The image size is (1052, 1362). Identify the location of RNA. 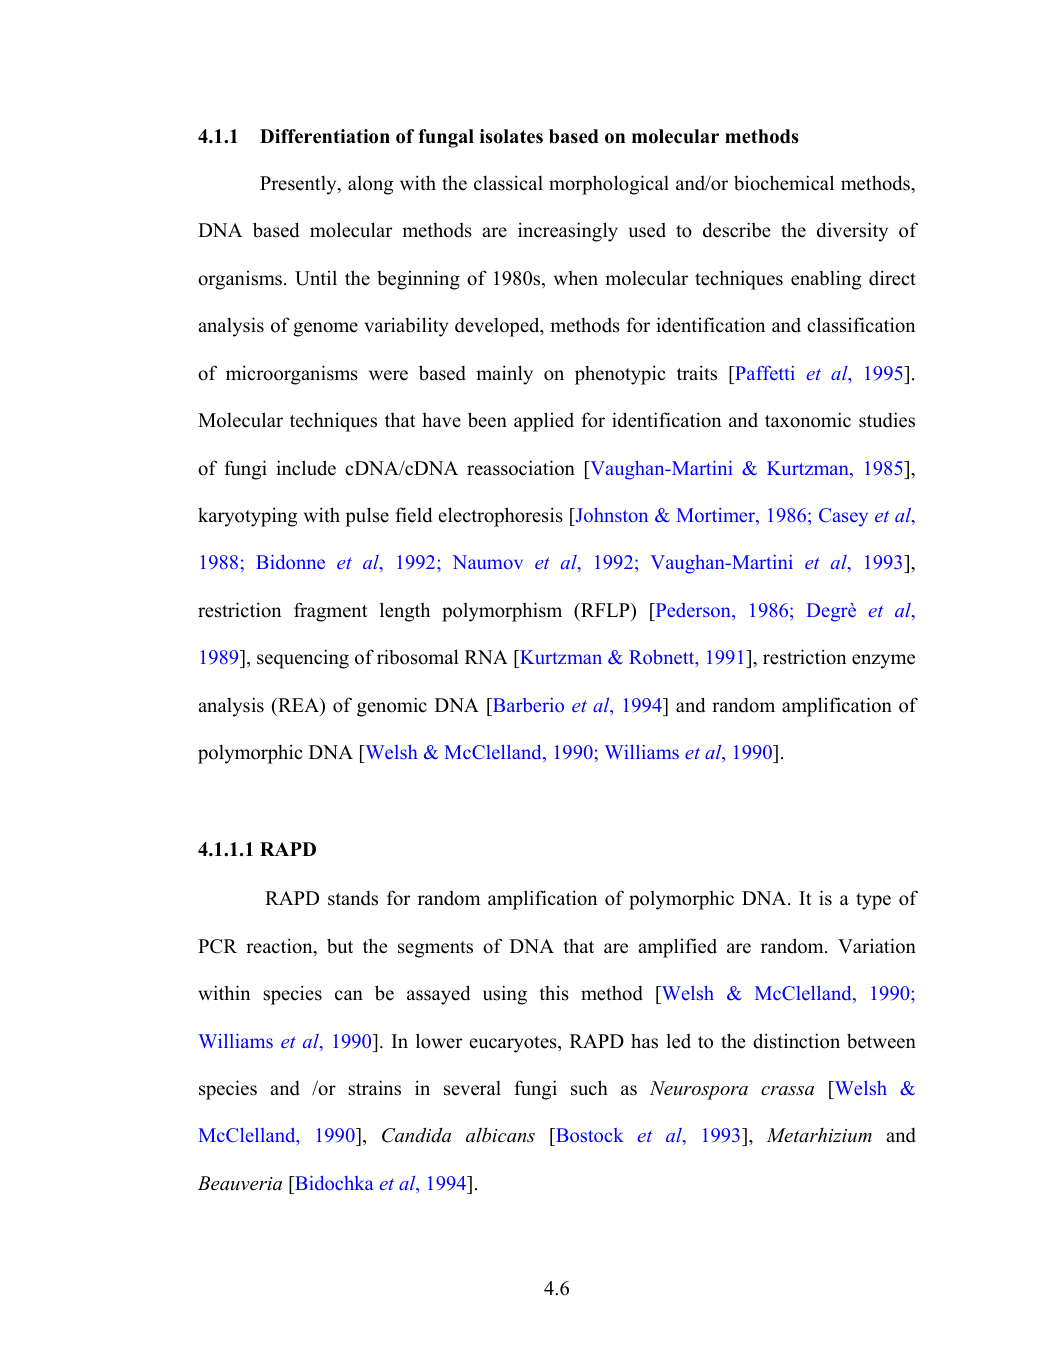
(486, 657).
